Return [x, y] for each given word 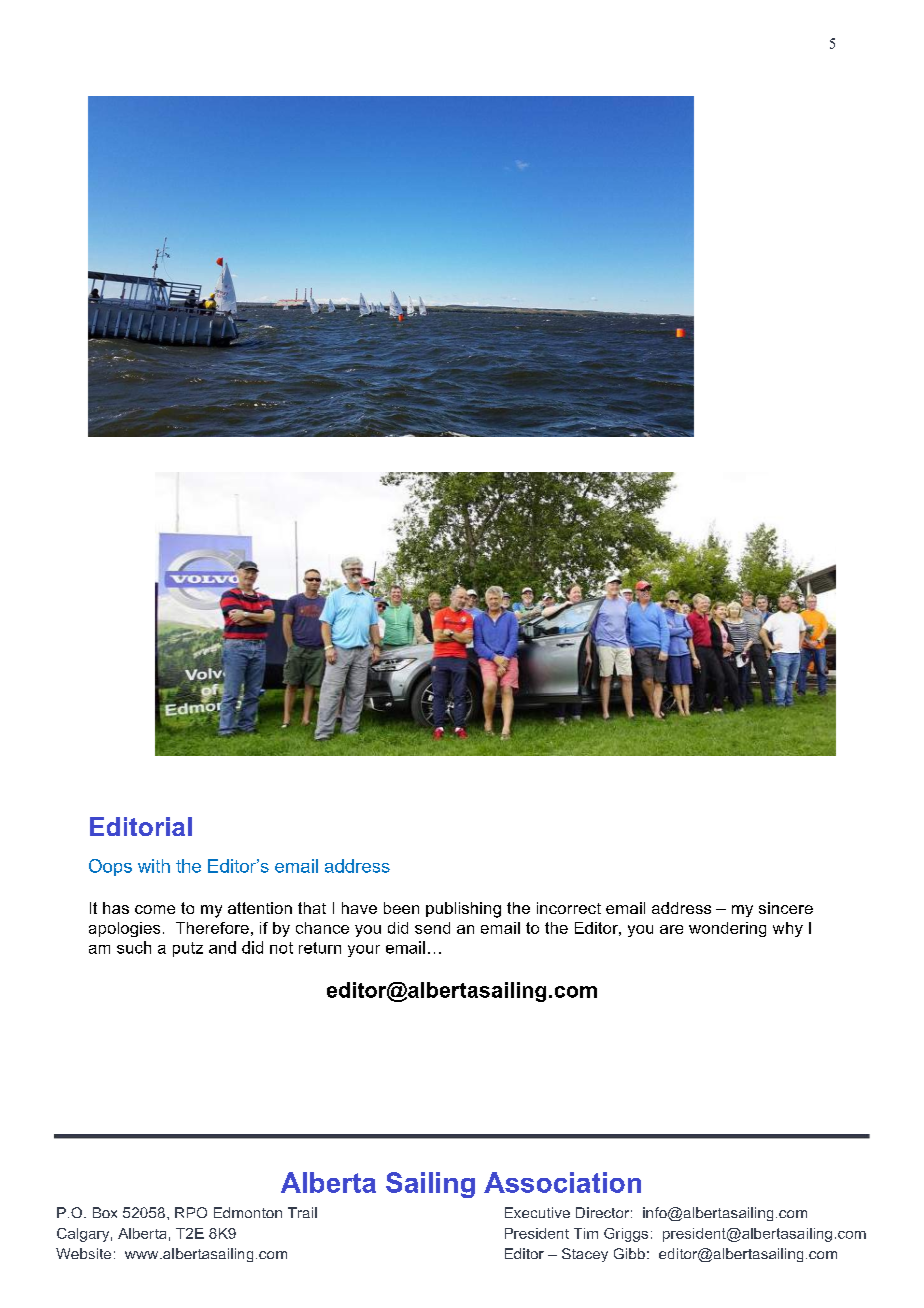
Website [83, 1253]
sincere [786, 908]
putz [188, 949]
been [401, 908]
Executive [537, 1212]
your [364, 951]
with [154, 866]
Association [562, 1182]
